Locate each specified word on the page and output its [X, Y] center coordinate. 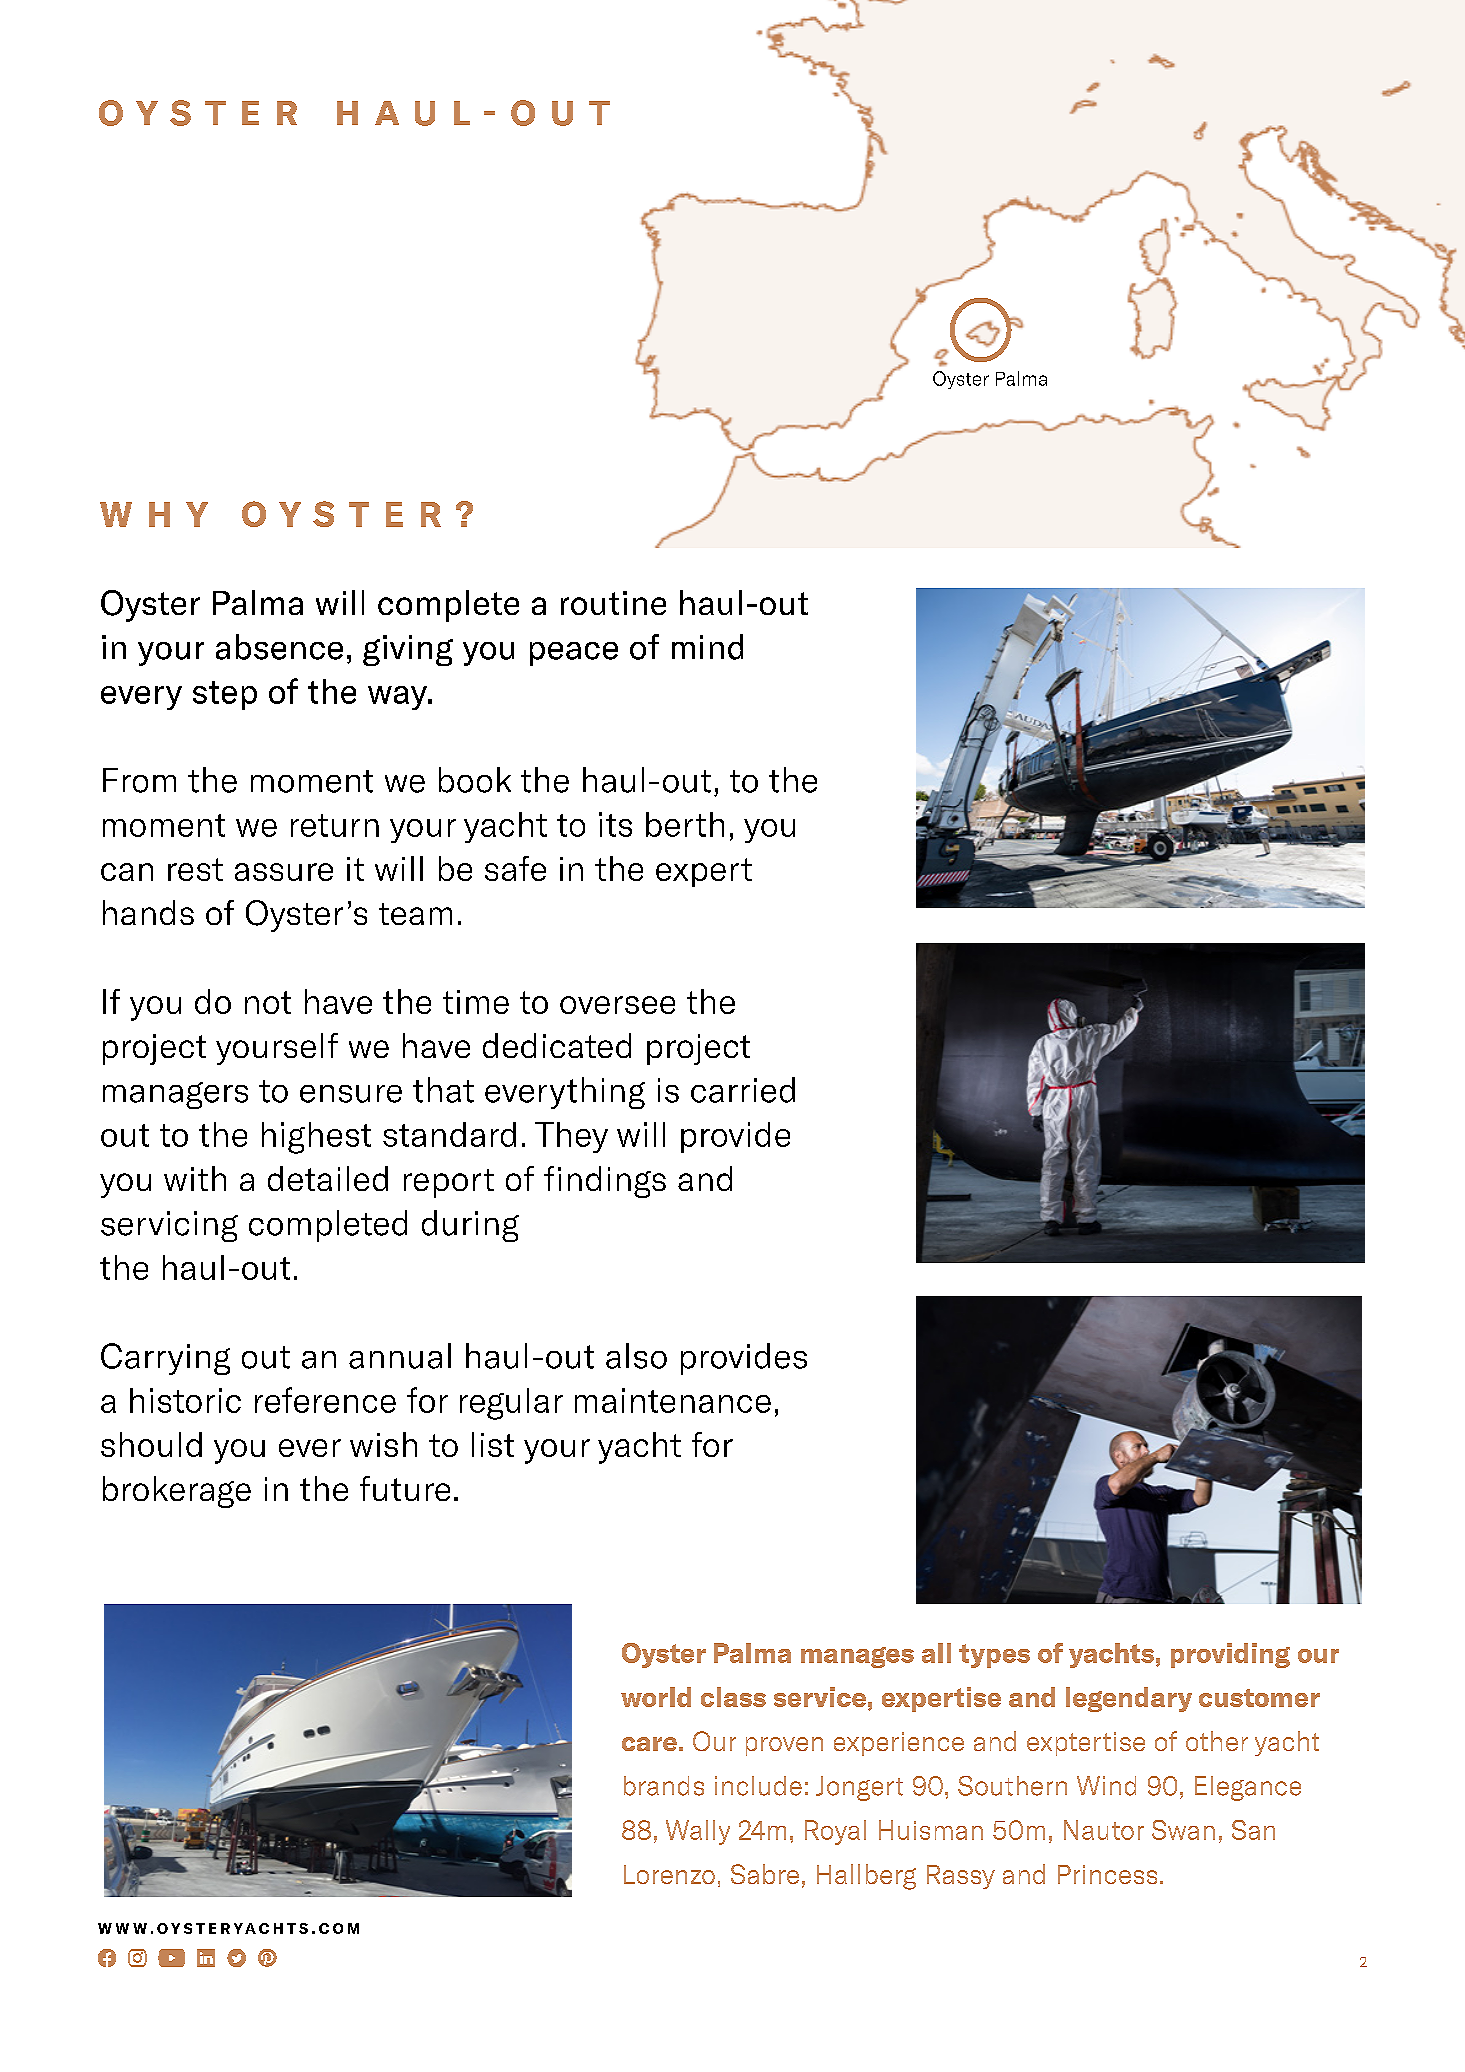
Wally [698, 1832]
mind [707, 647]
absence [279, 647]
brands [664, 1786]
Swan [1183, 1830]
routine [613, 603]
